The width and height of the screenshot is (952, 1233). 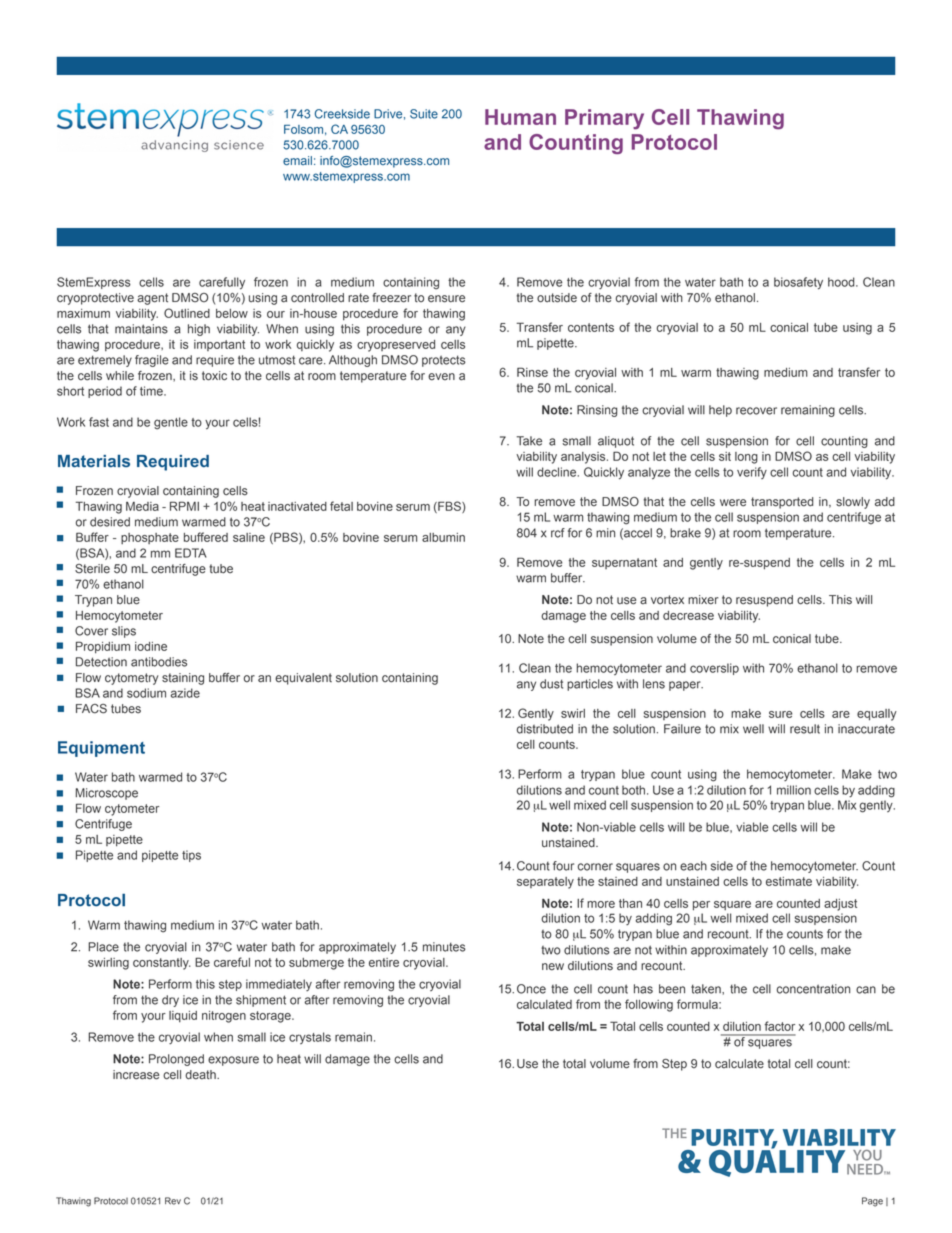 I want to click on Page, so click(x=872, y=1202).
